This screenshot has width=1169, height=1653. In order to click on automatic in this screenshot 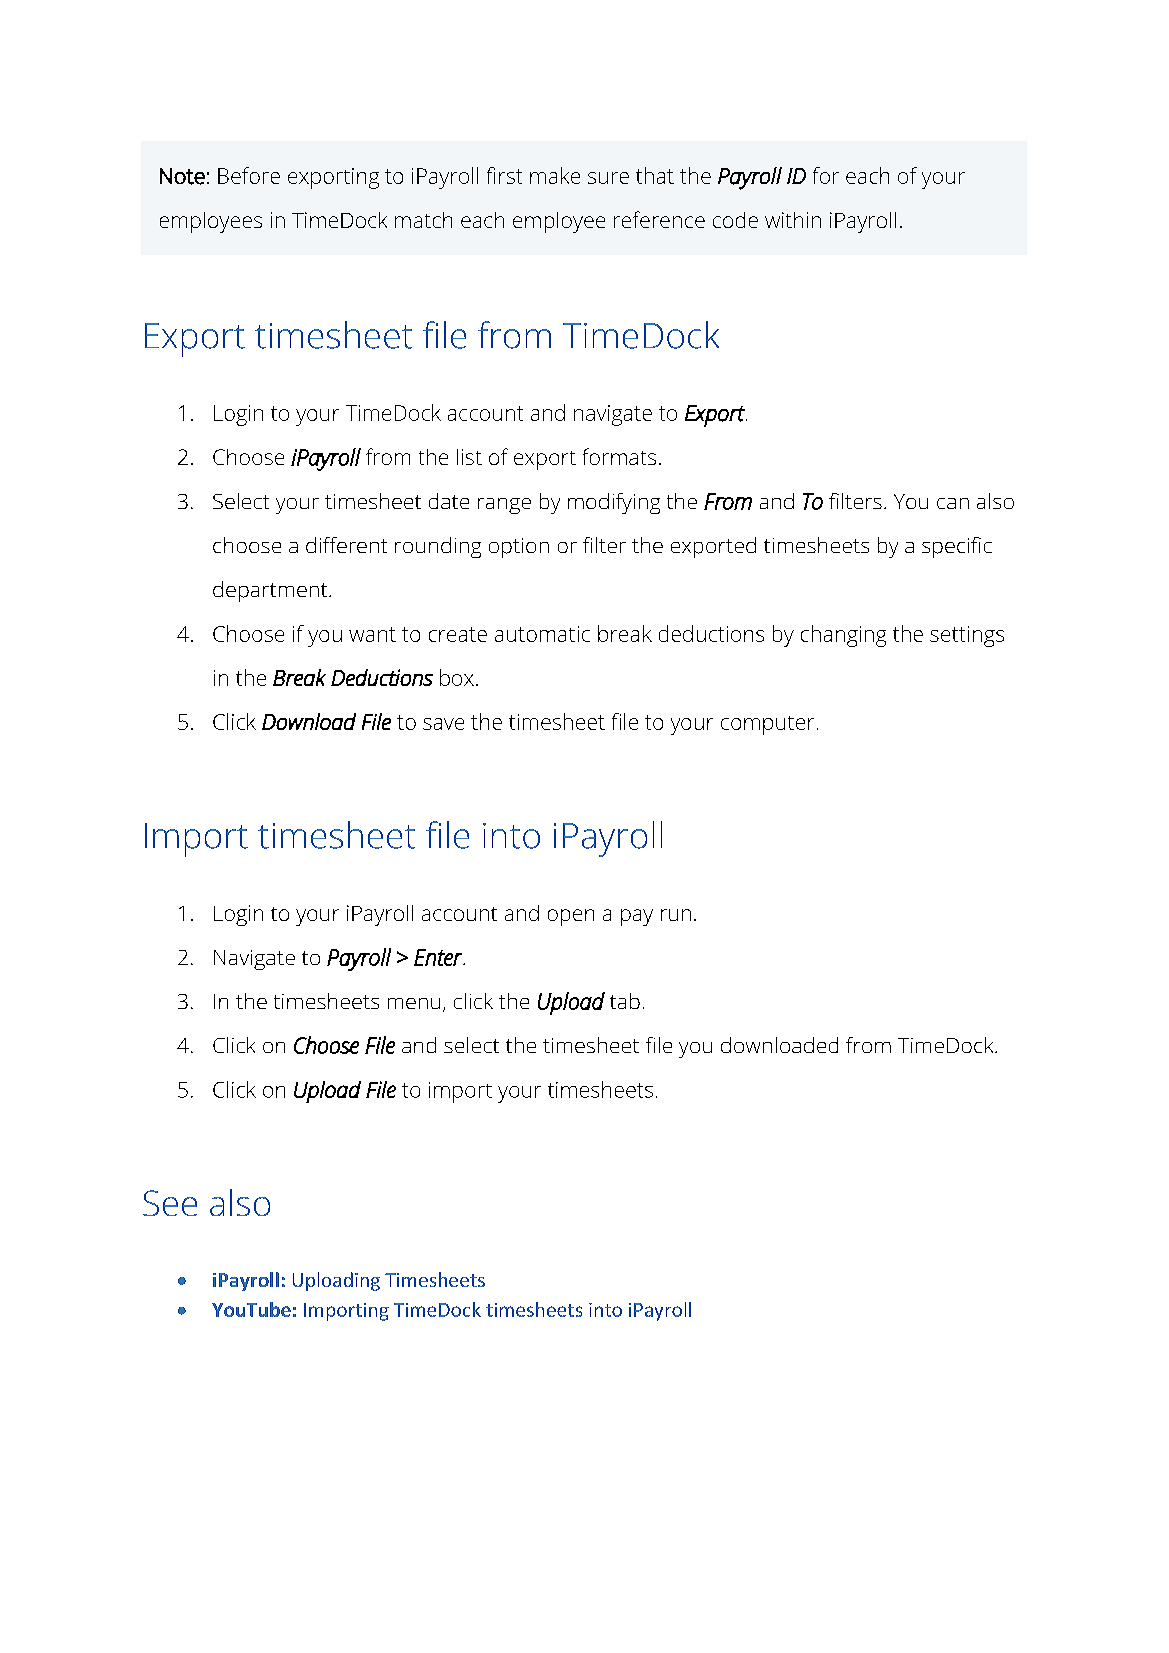, I will do `click(542, 634)`.
